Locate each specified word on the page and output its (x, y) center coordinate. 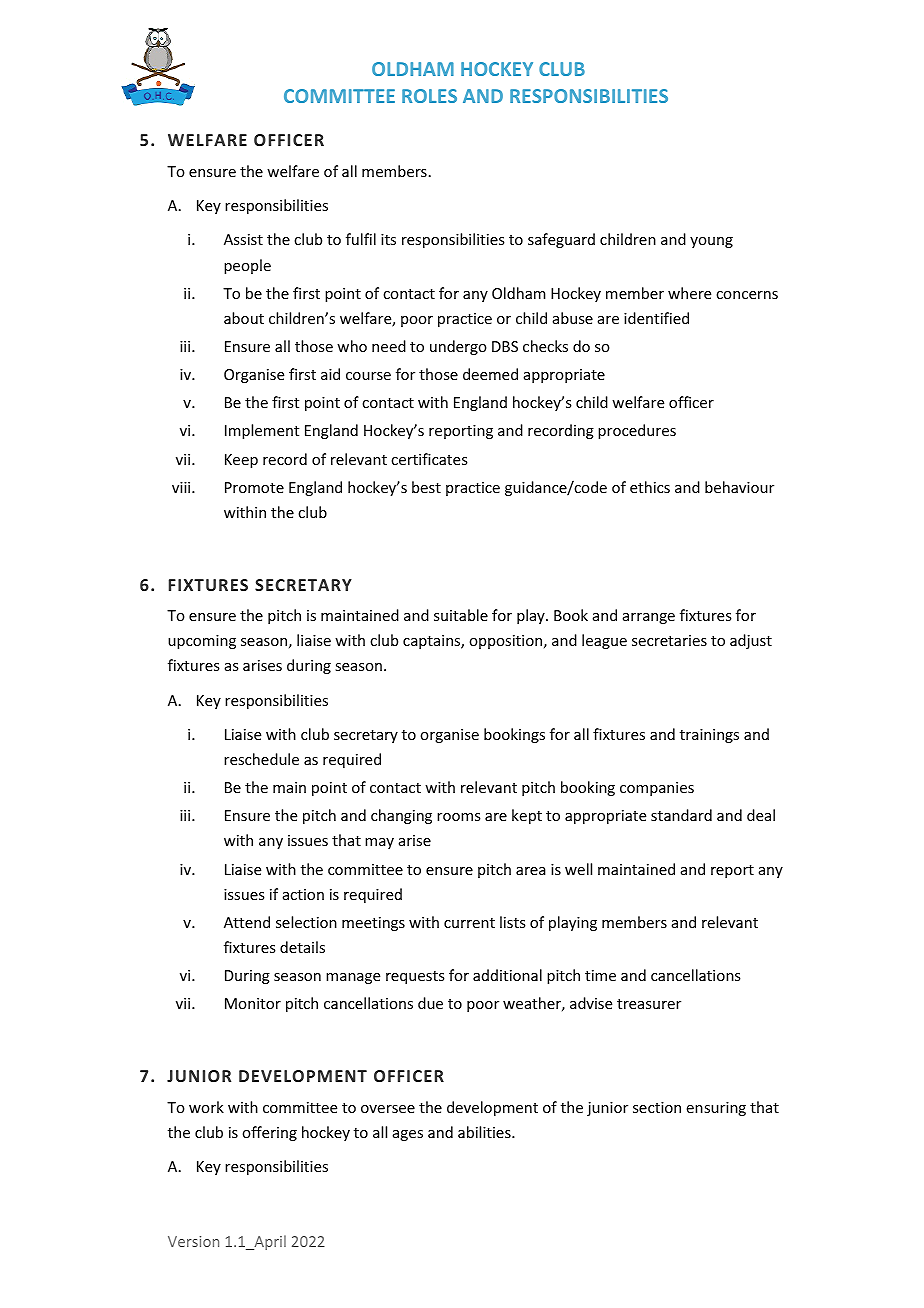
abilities (485, 1132)
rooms (458, 817)
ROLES (429, 96)
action (303, 894)
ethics (650, 487)
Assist (243, 239)
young (711, 242)
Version (193, 1241)
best (426, 487)
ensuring (716, 1109)
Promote (254, 487)
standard (681, 815)
